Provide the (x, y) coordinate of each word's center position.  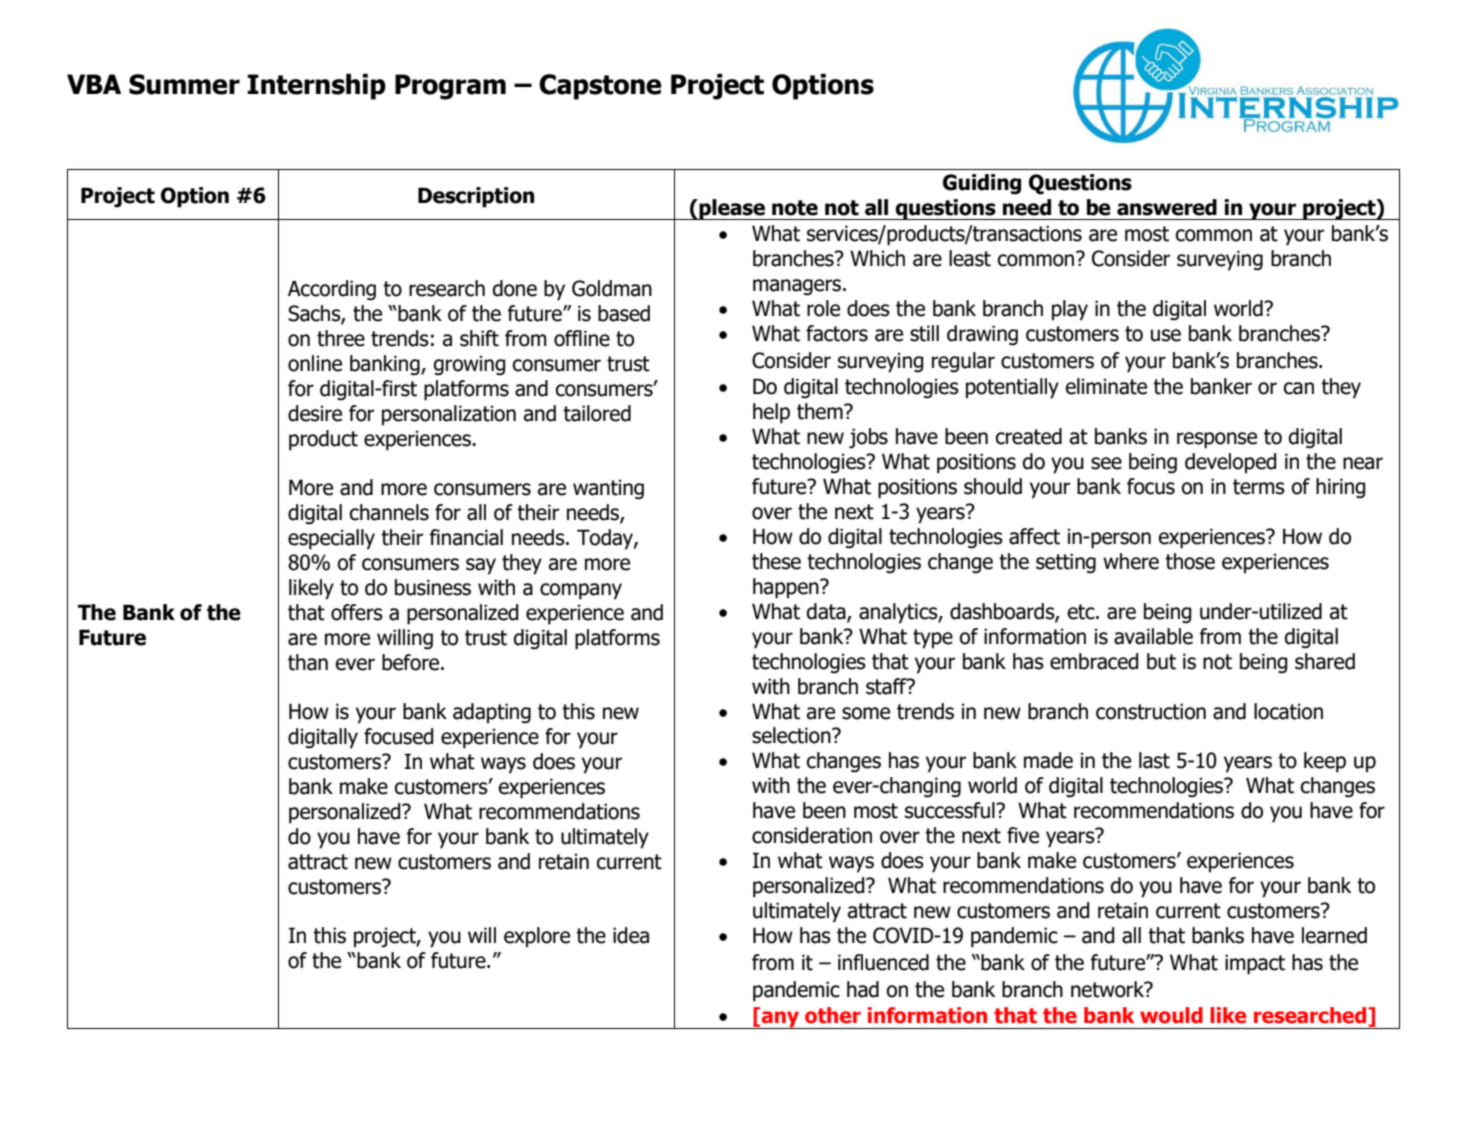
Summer (184, 84)
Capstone (600, 87)
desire (315, 413)
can (1299, 388)
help (771, 413)
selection (792, 735)
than (308, 662)
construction (1151, 711)
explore (537, 937)
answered (1167, 207)
